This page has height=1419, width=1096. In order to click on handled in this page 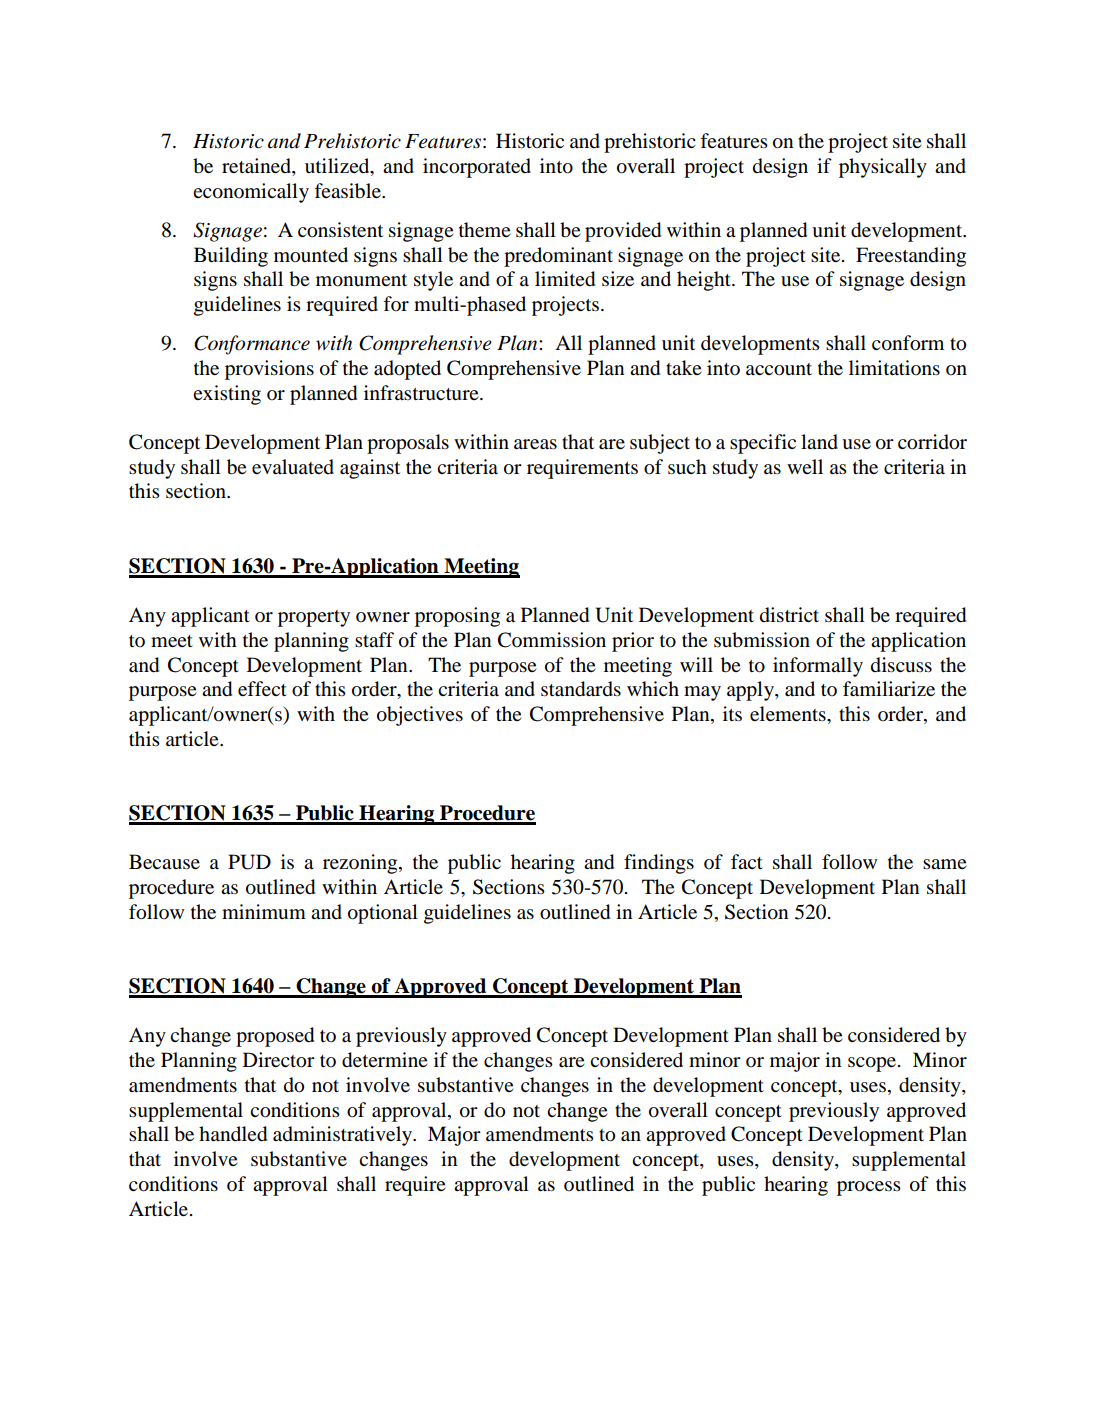, I will do `click(233, 1134)`.
